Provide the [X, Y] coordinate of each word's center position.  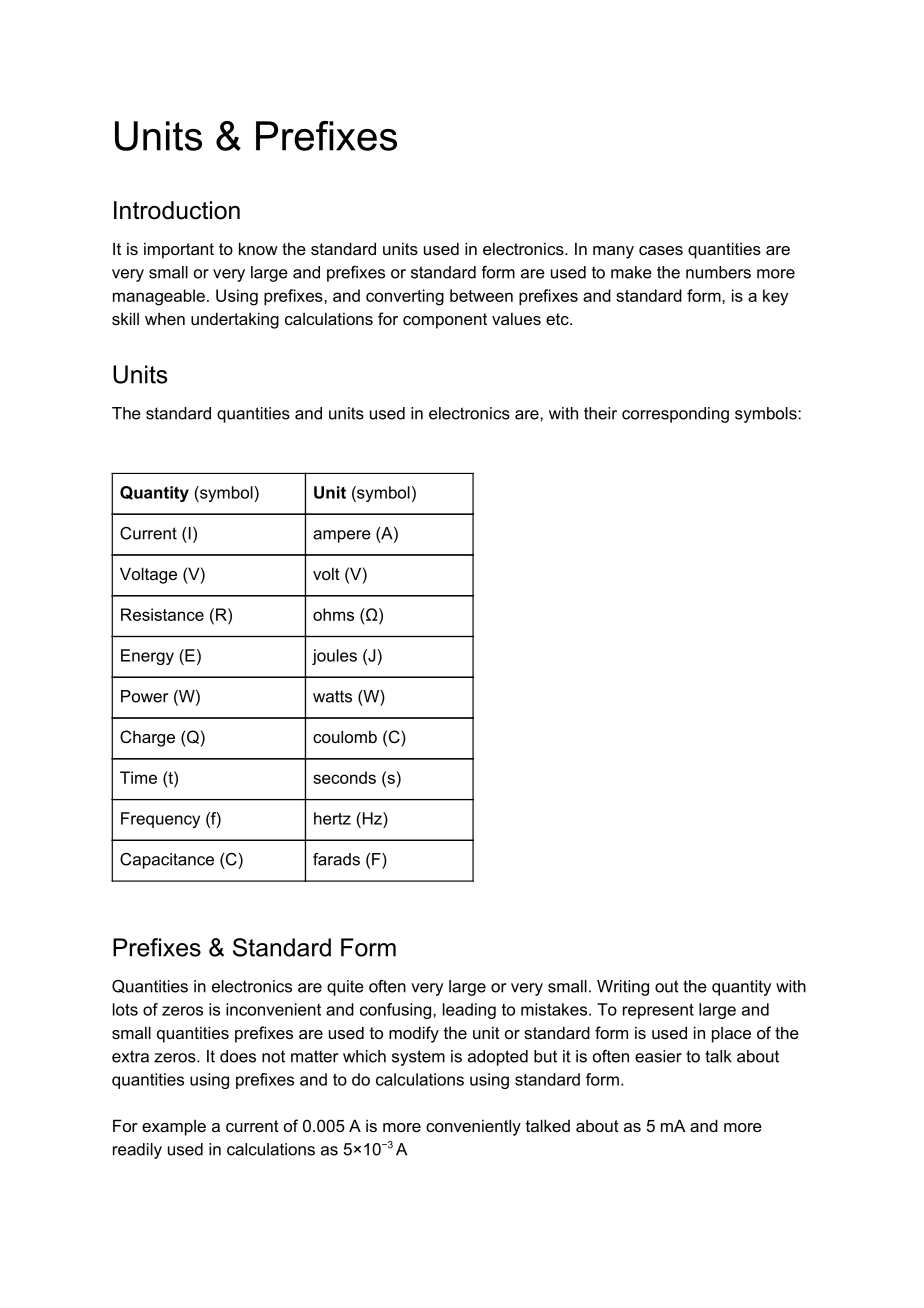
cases [661, 250]
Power [144, 696]
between [481, 295]
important [179, 251]
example [174, 1128]
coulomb [345, 736]
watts [332, 696]
